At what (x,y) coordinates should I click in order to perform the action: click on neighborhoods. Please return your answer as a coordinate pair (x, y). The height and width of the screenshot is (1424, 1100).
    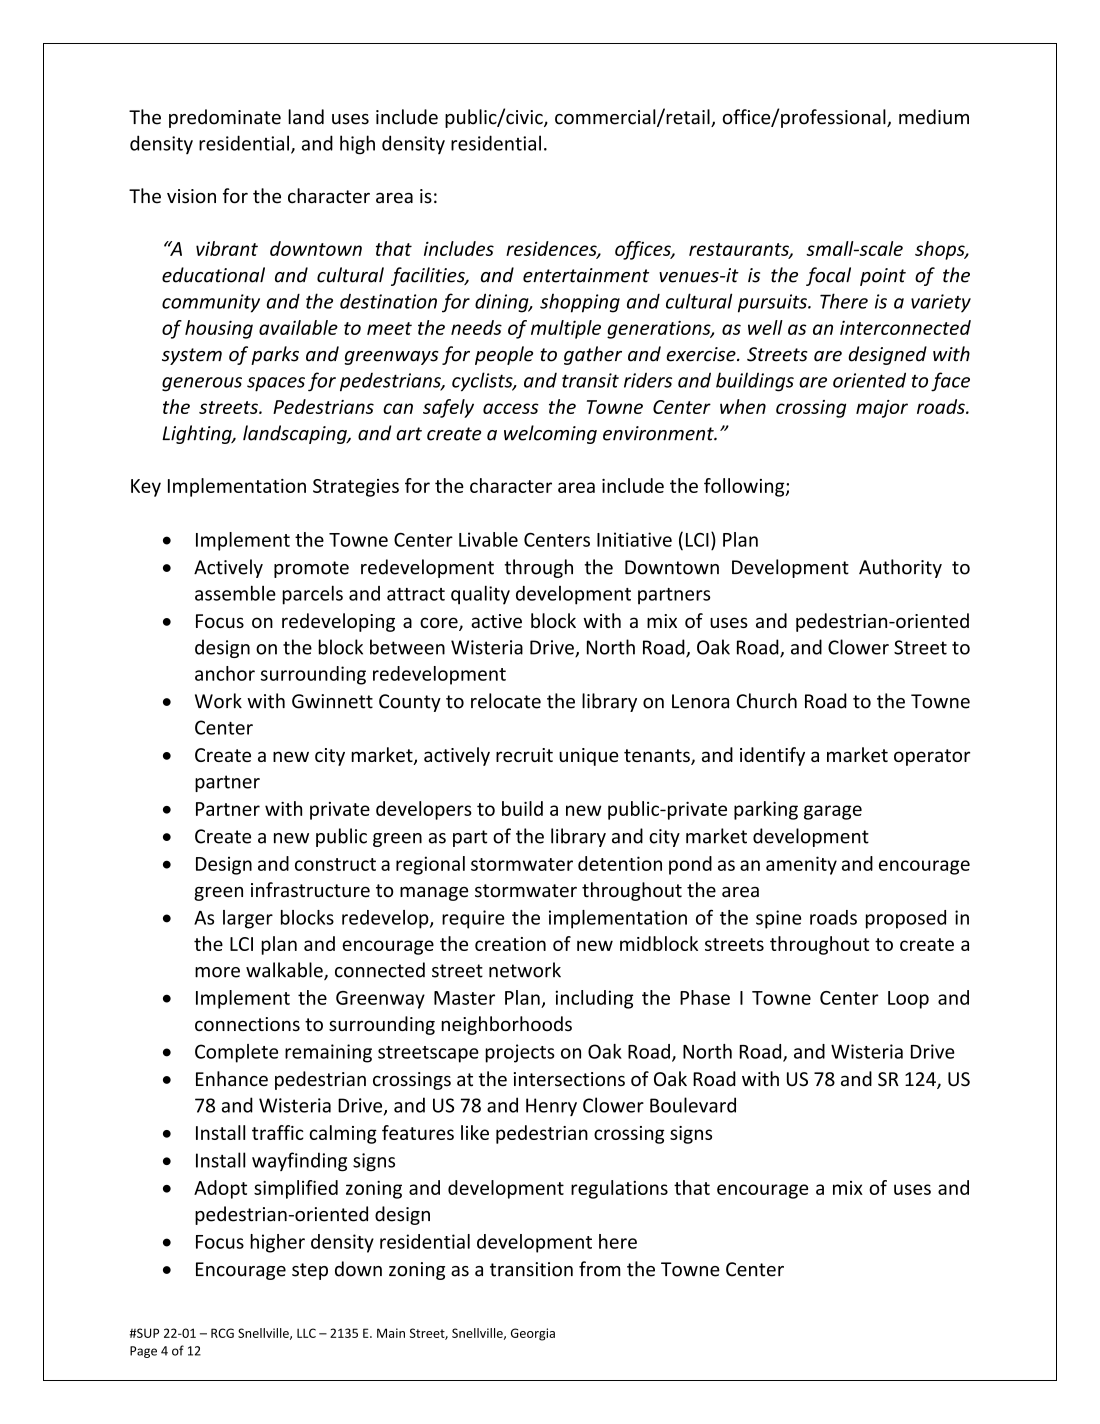
    Looking at the image, I should click on (506, 1025).
